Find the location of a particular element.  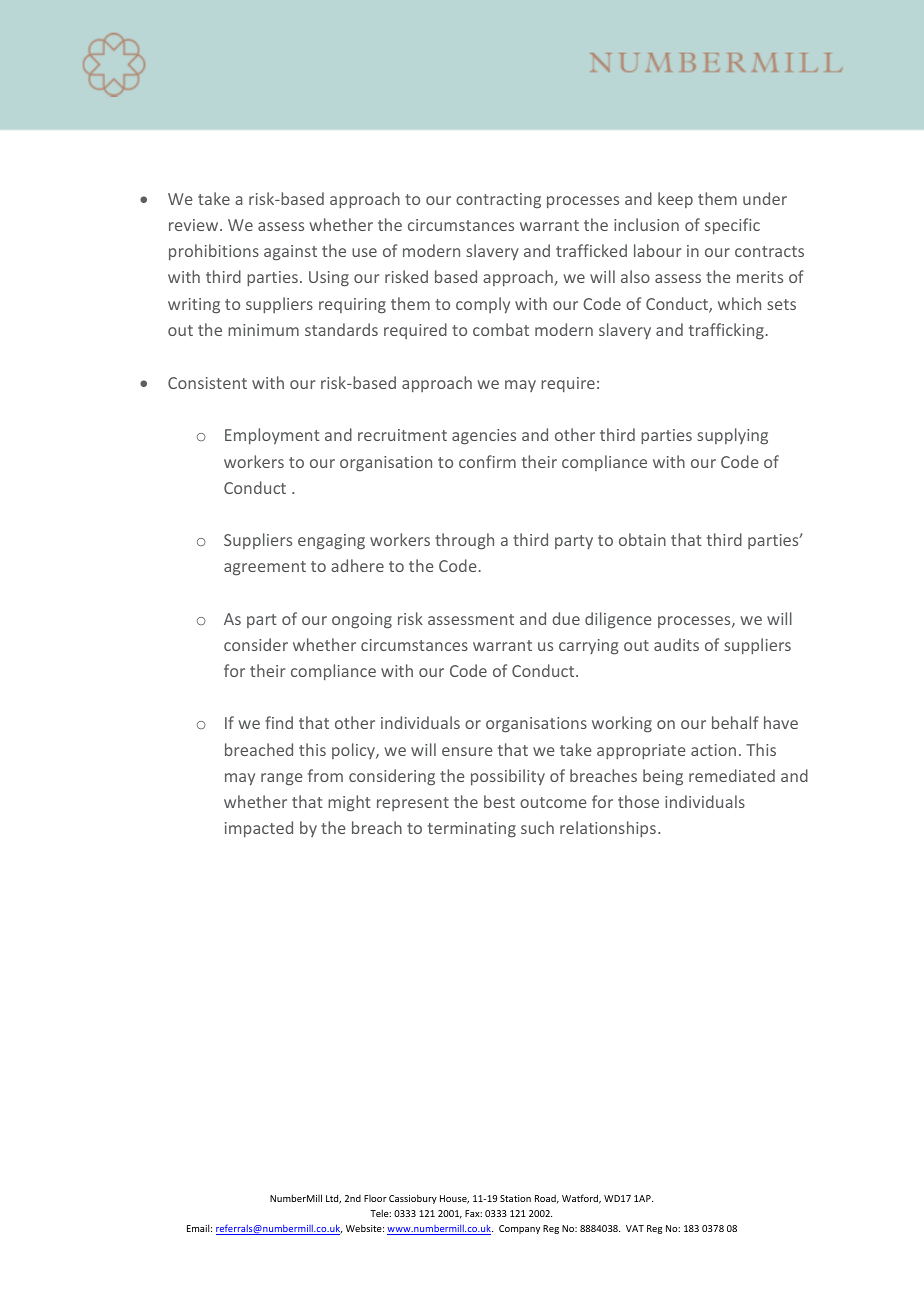

specific is located at coordinates (732, 226).
